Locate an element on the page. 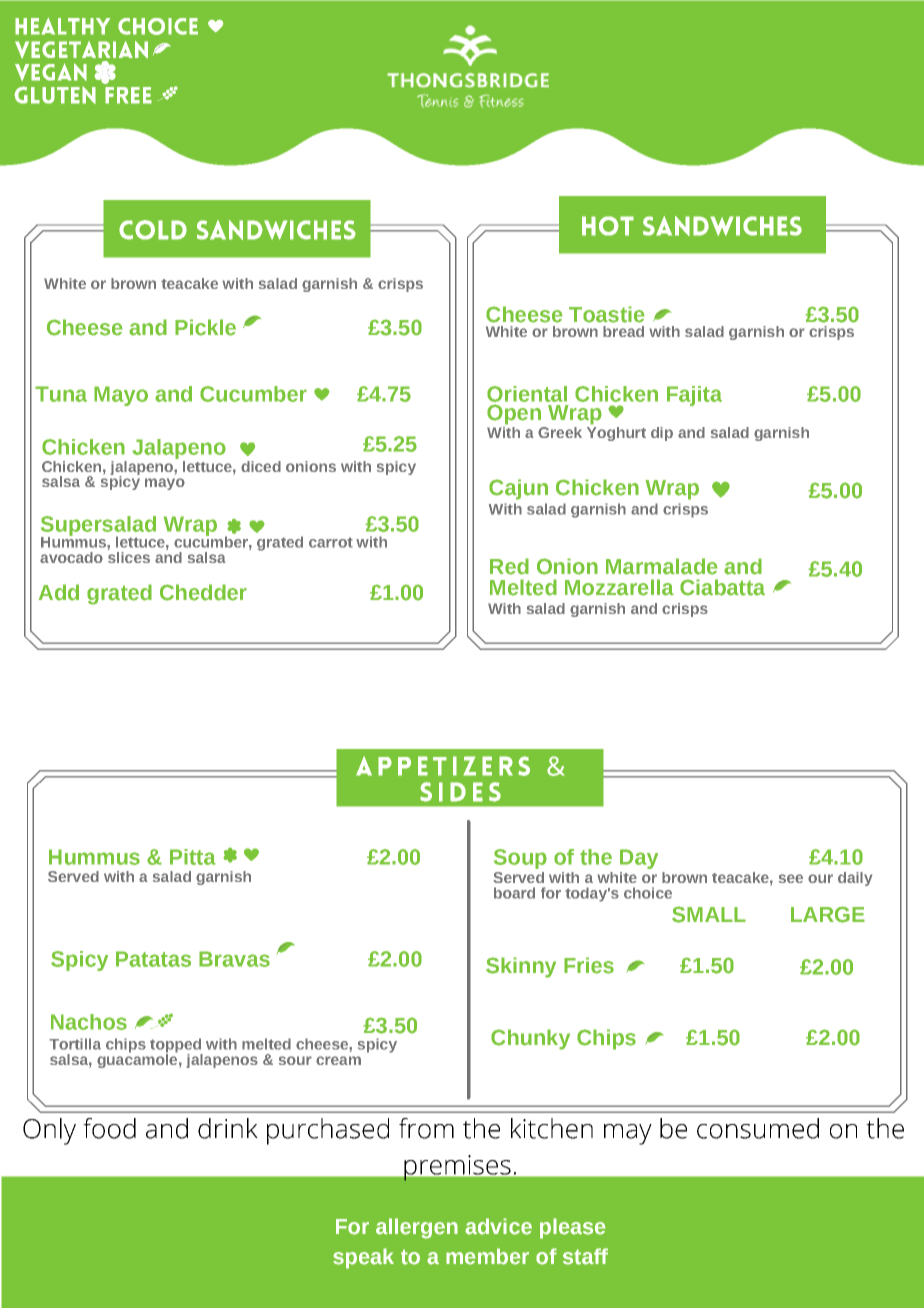 This page has width=924, height=1308. bread is located at coordinates (623, 331).
